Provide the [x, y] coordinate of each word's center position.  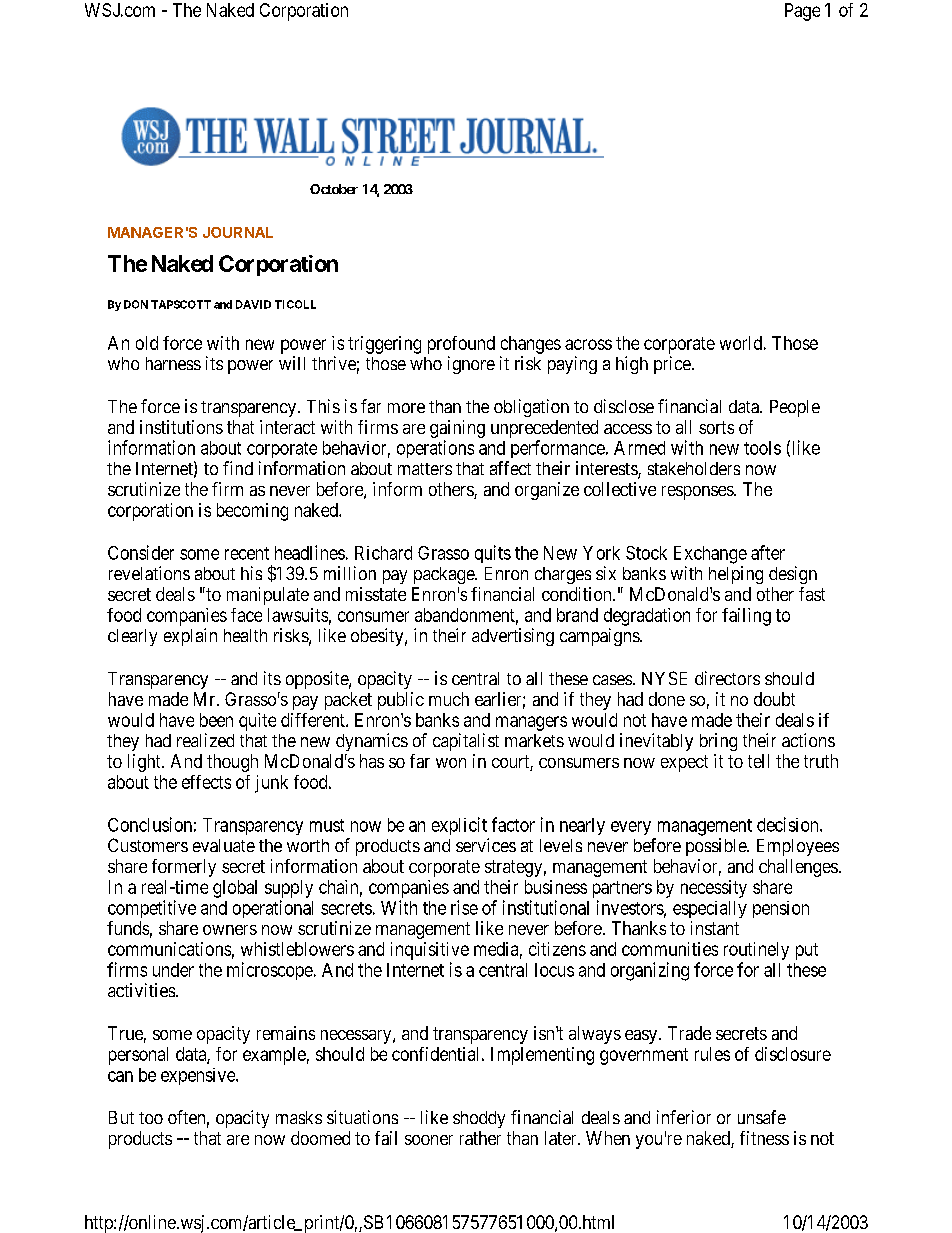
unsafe [762, 1117]
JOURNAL [238, 232]
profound [461, 345]
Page [802, 12]
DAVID [253, 304]
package [445, 575]
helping [736, 575]
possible [717, 847]
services [486, 845]
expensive [199, 1076]
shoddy [479, 1119]
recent [247, 553]
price [672, 365]
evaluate [224, 845]
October [334, 189]
